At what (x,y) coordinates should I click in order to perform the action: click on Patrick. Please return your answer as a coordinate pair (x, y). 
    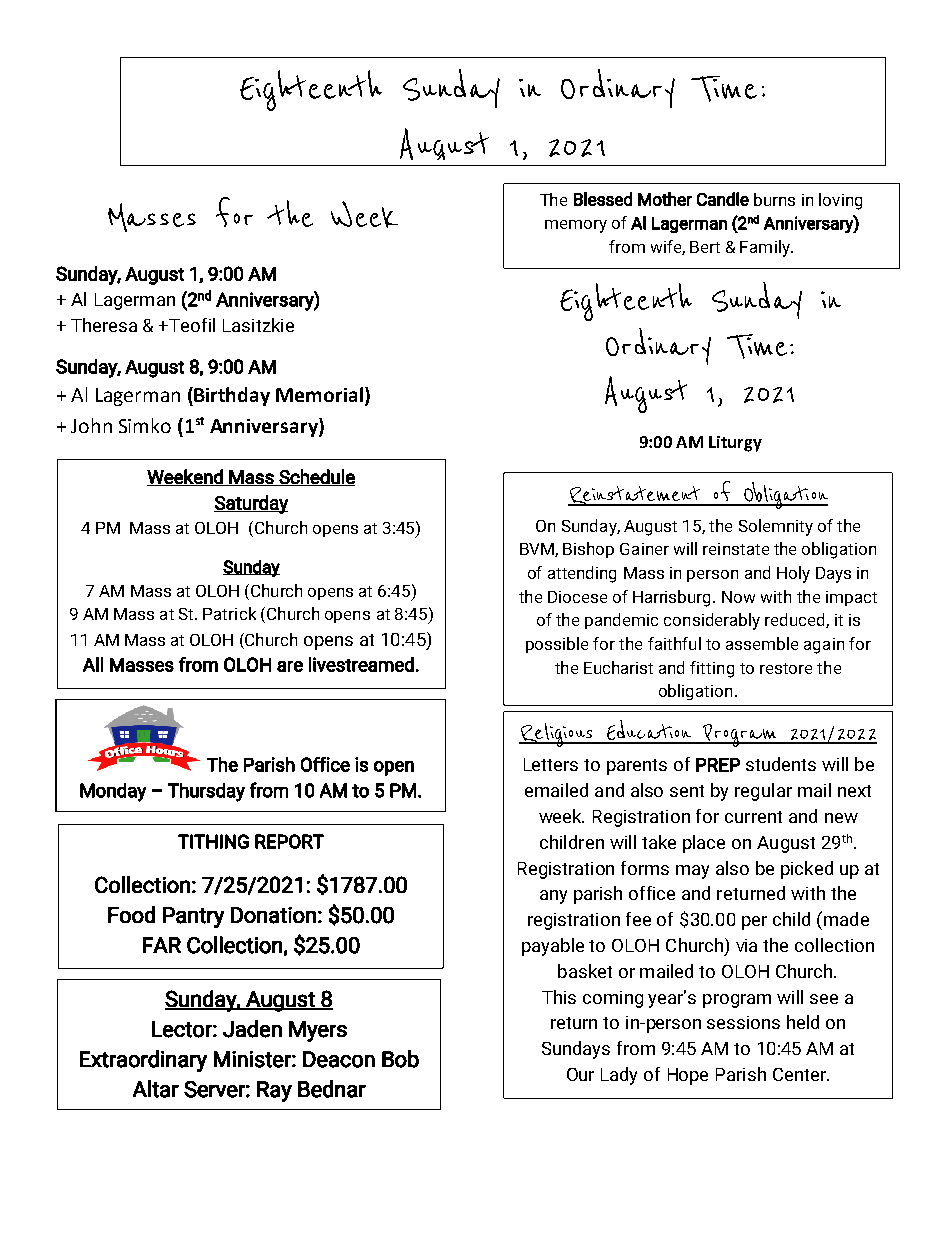
    Looking at the image, I should click on (229, 613).
